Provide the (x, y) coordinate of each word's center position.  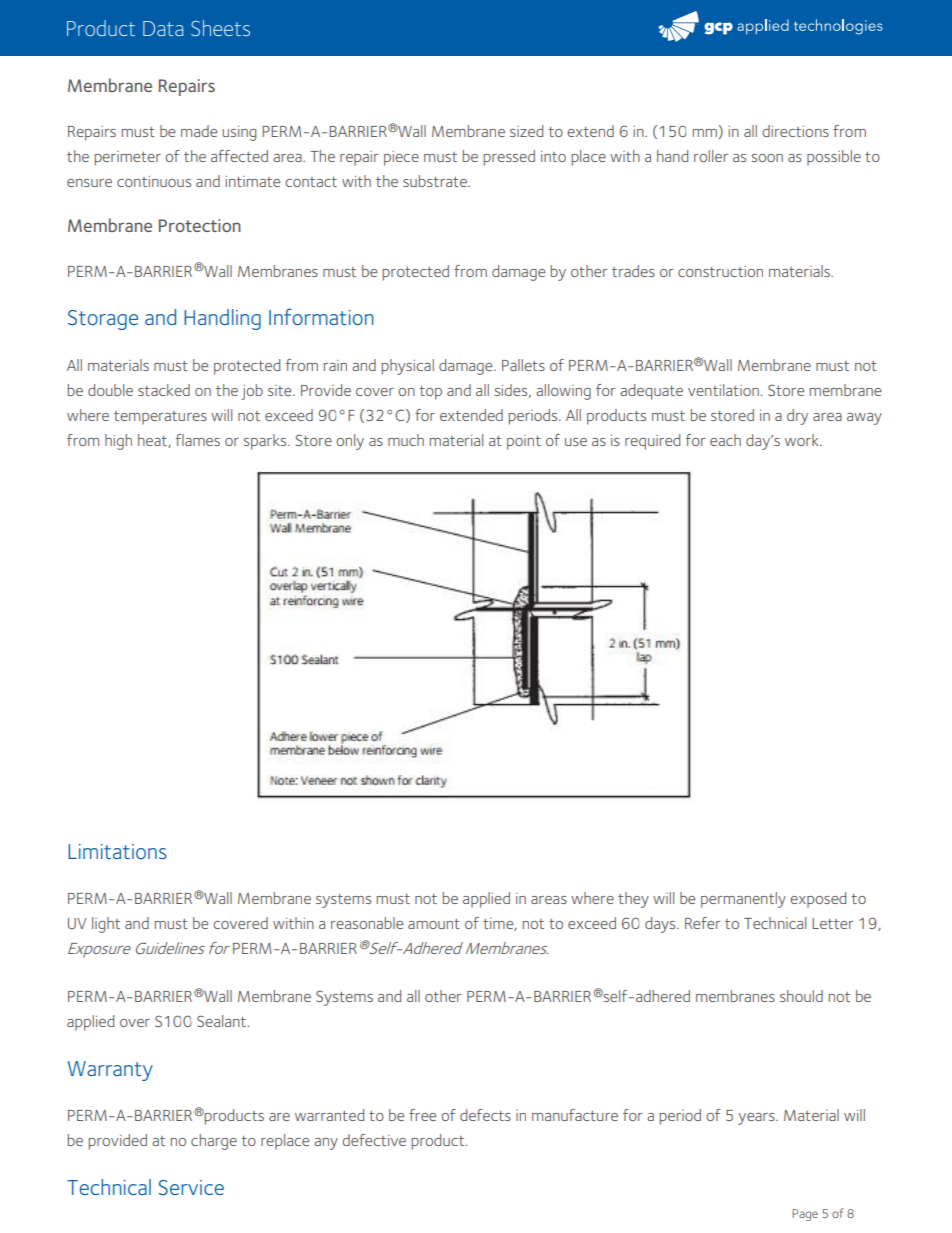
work (803, 440)
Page (805, 1215)
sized (526, 131)
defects (485, 1115)
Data (163, 28)
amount (434, 924)
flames (198, 440)
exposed (818, 900)
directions (795, 131)
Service (191, 1188)
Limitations (117, 851)
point (524, 442)
